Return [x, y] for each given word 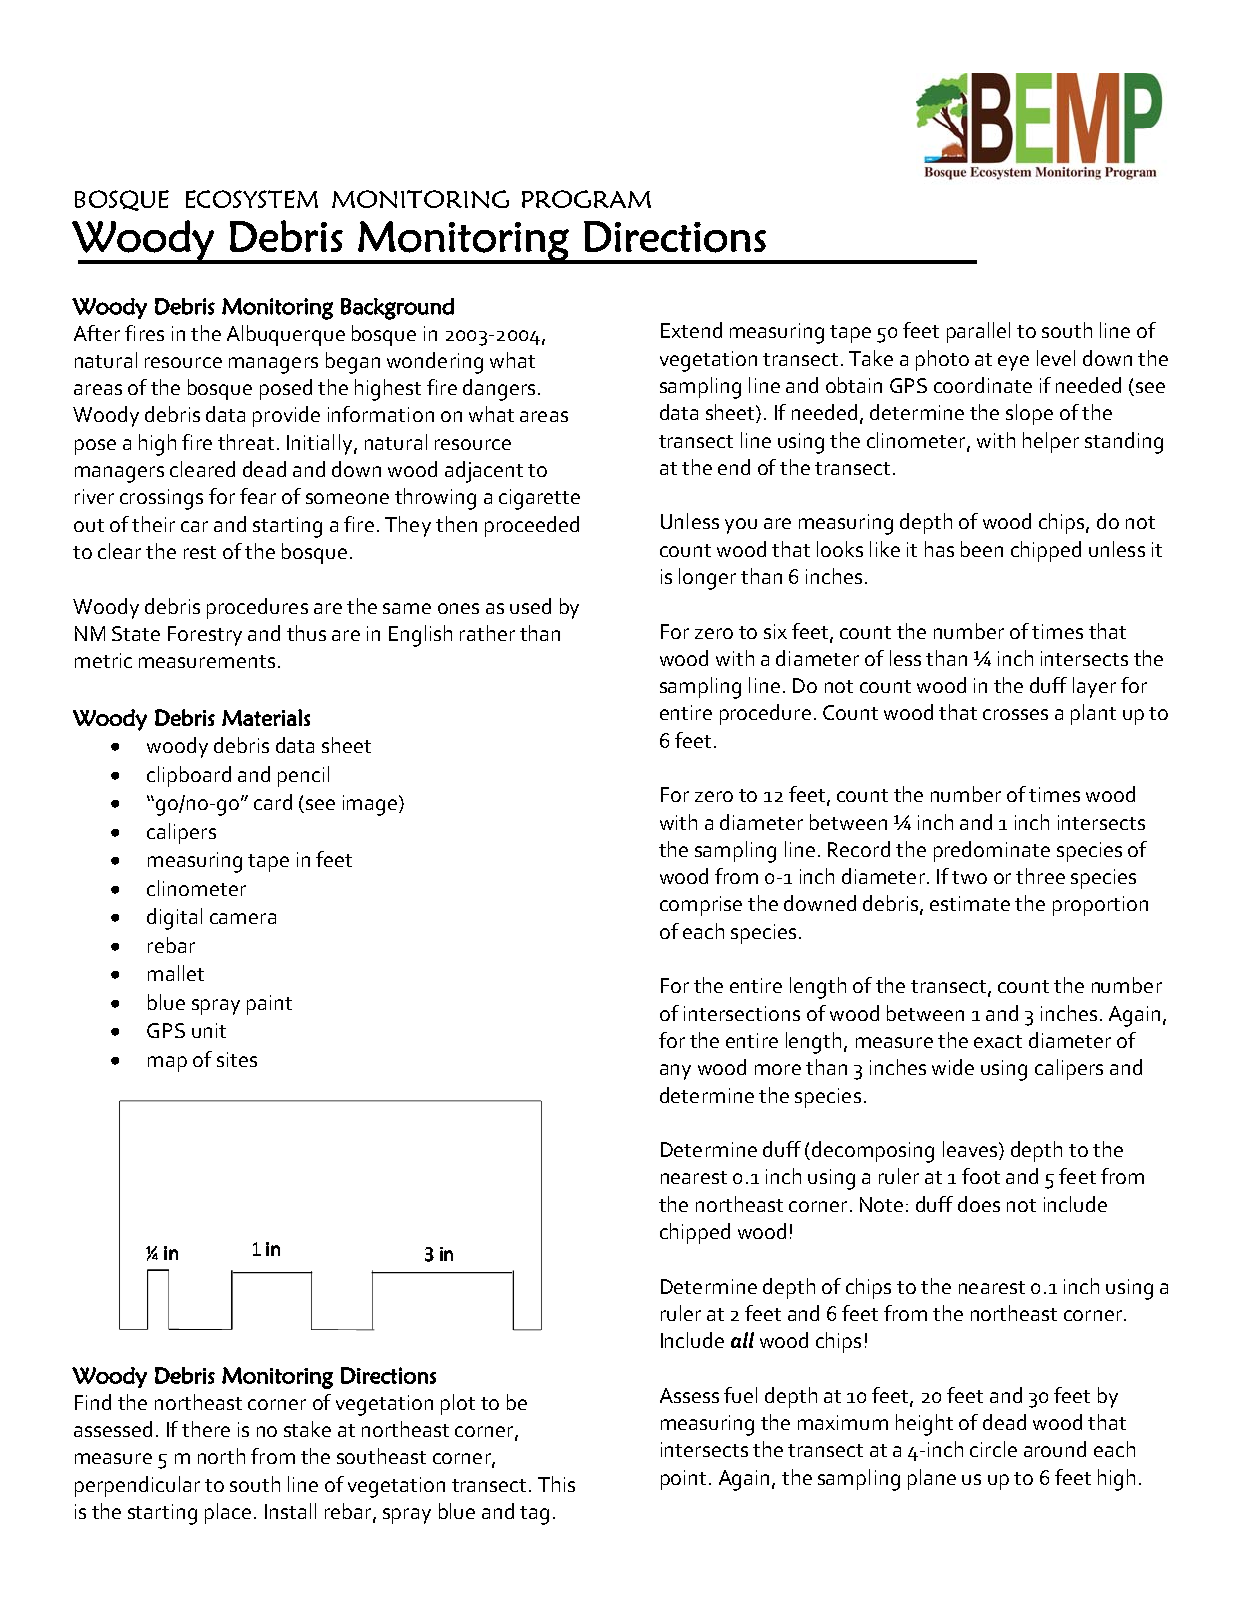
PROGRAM [586, 199]
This [556, 1484]
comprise [701, 906]
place [228, 1513]
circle [993, 1449]
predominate [992, 851]
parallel [978, 332]
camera [243, 918]
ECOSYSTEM [252, 199]
